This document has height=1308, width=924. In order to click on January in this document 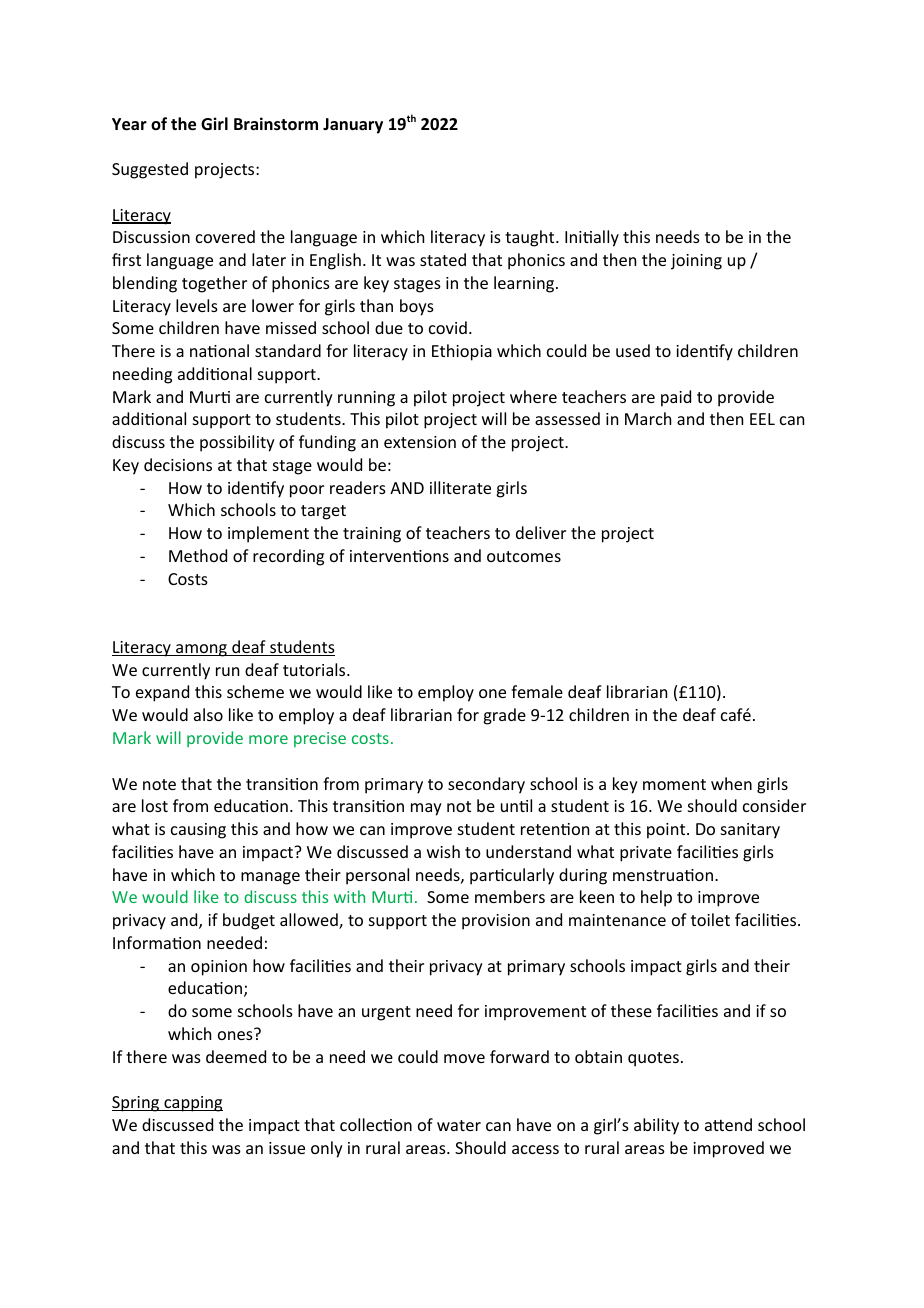, I will do `click(353, 126)`.
